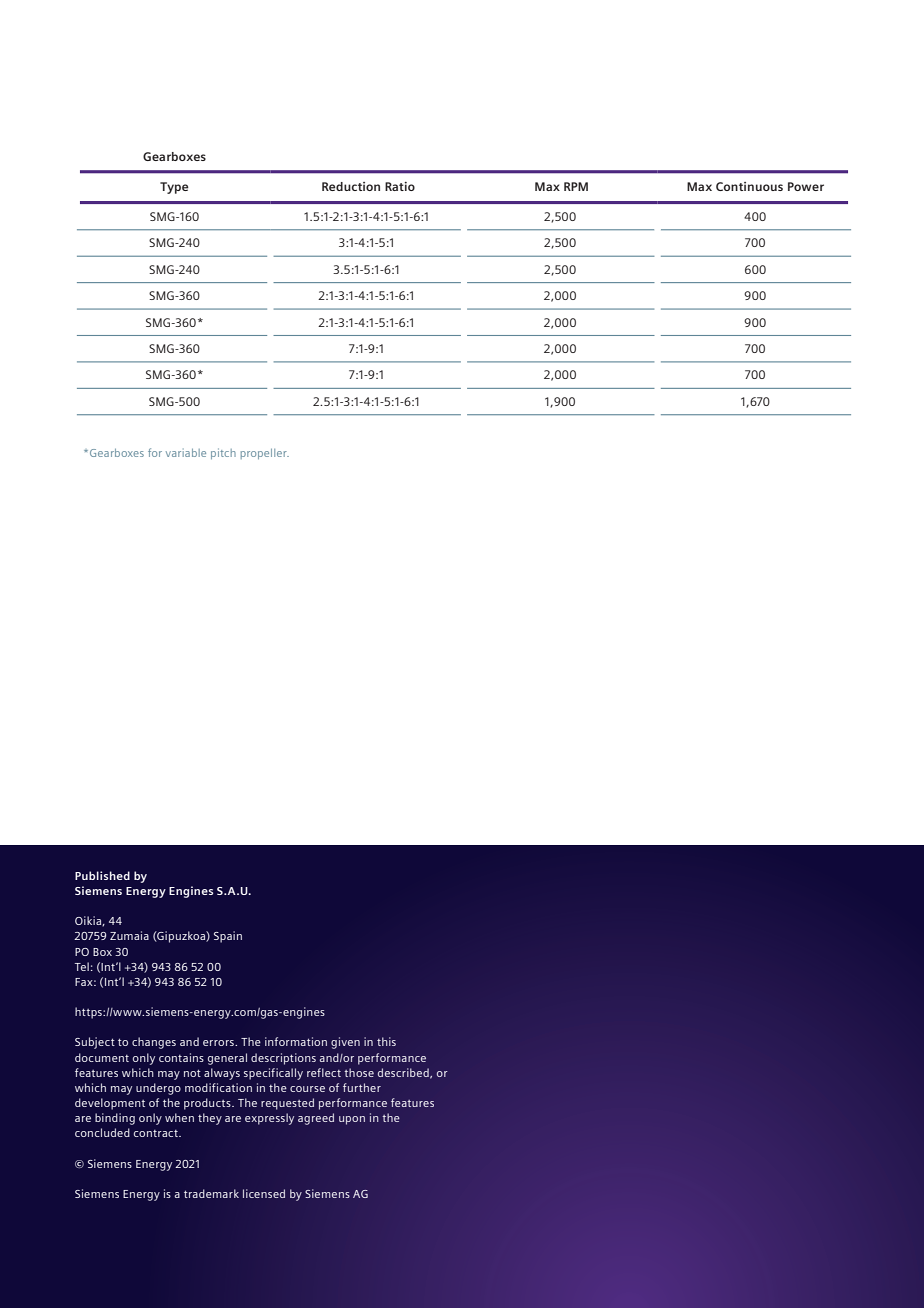  What do you see at coordinates (223, 453) in the screenshot?
I see `pitch` at bounding box center [223, 453].
